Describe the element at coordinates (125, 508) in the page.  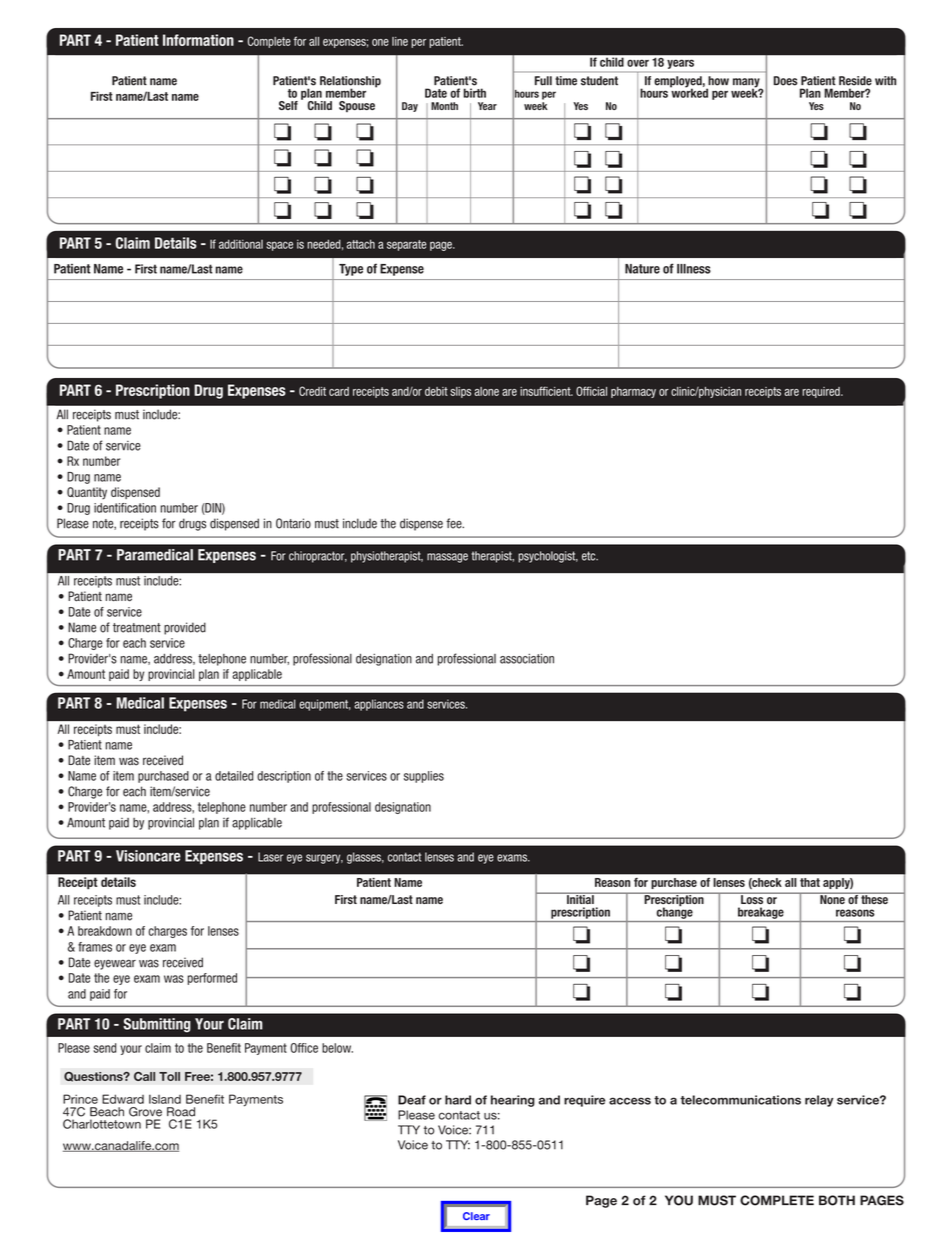
I see `identification` at that location.
